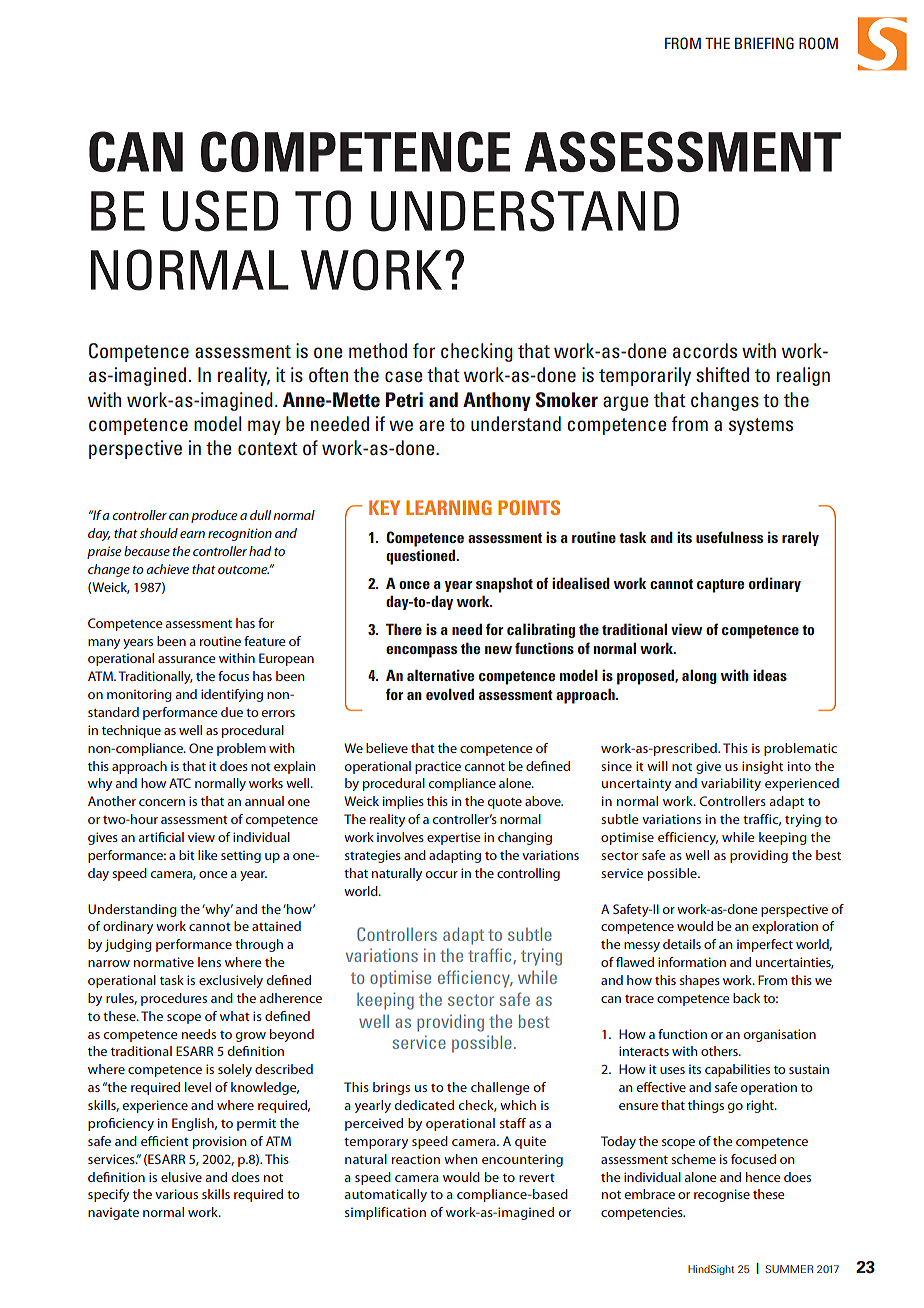 This screenshot has height=1308, width=924. Describe the element at coordinates (378, 350) in the screenshot. I see `method` at that location.
